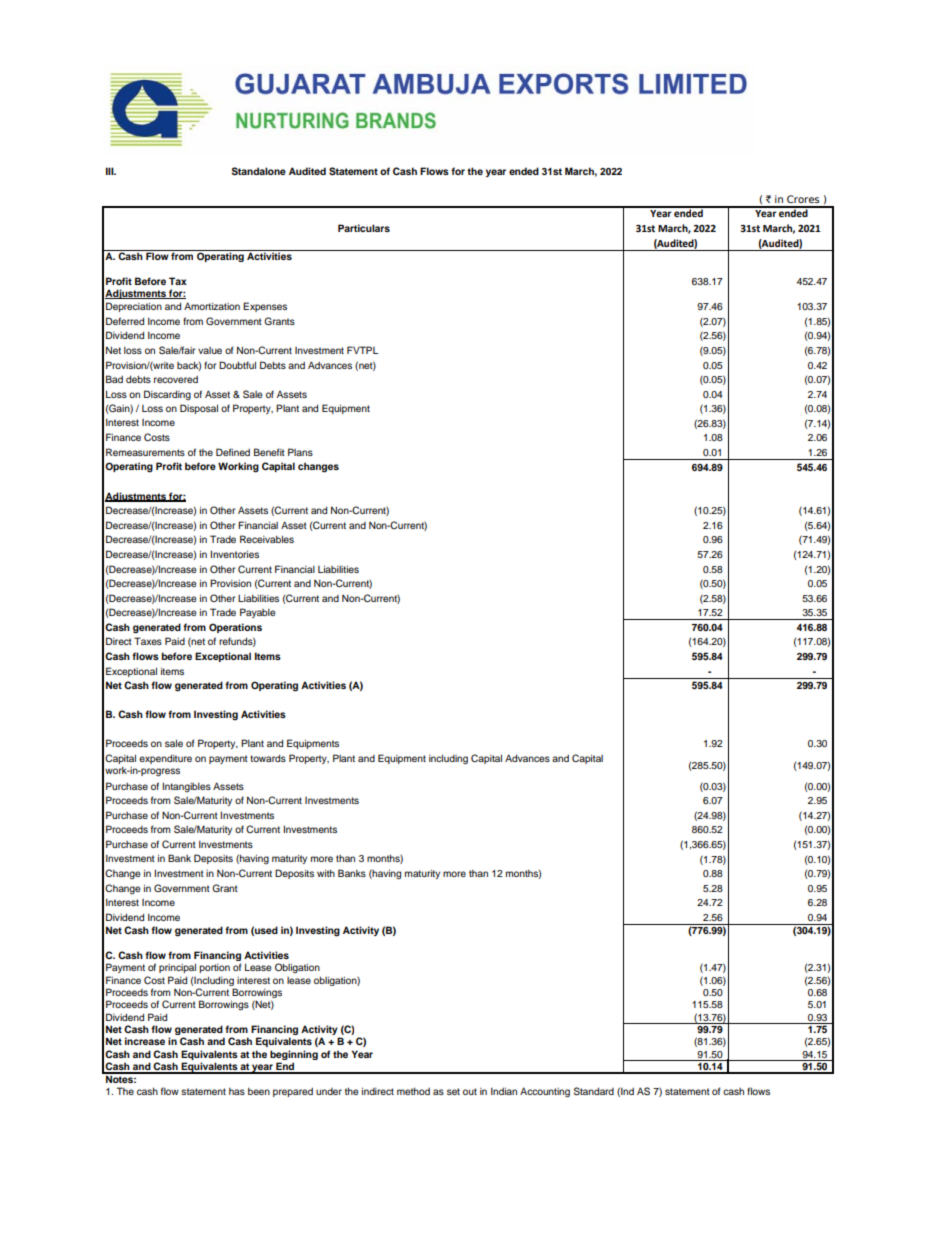  Describe the element at coordinates (259, 171) in the document. I see `Standalone` at that location.
